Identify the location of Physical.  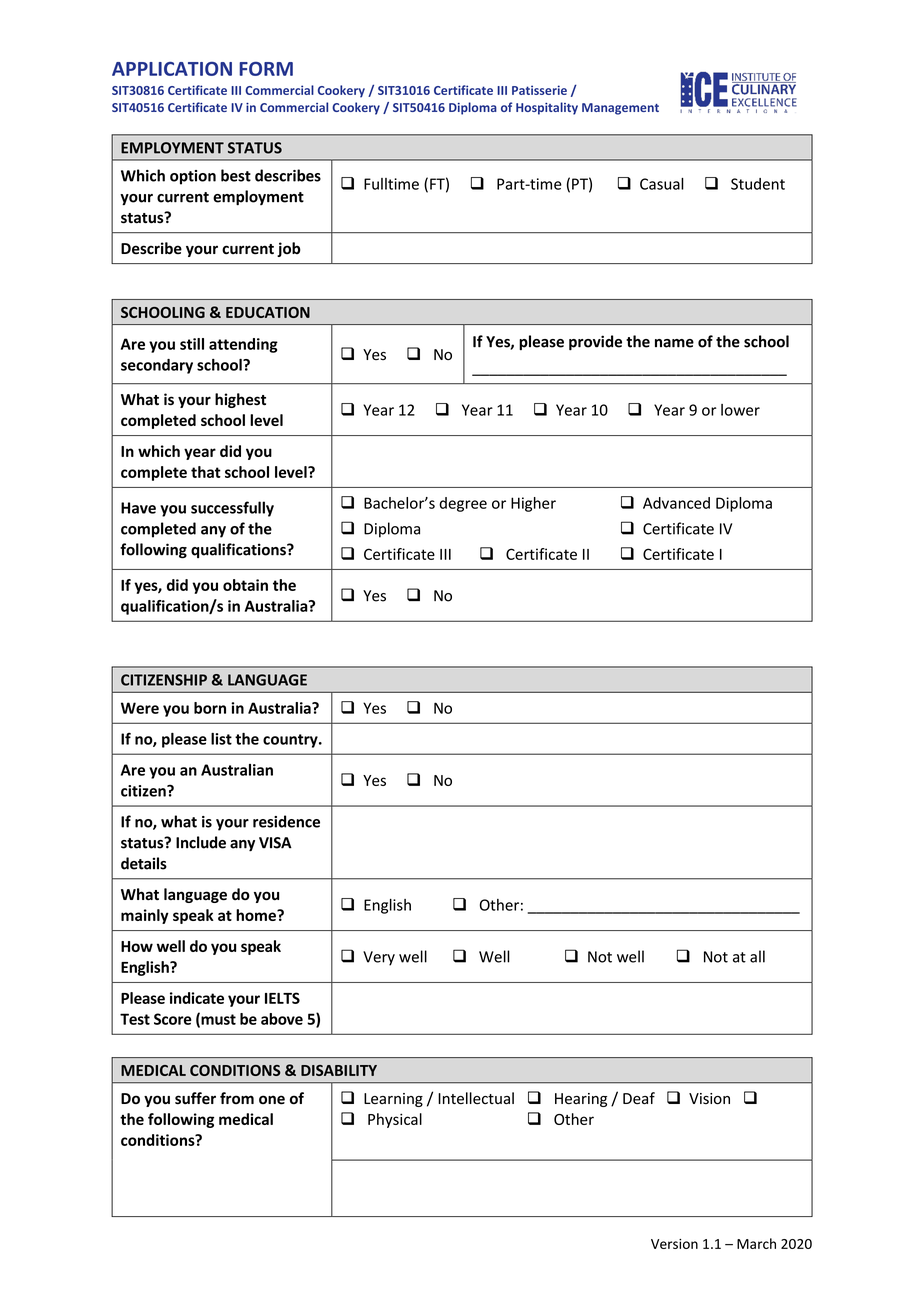
(395, 1120).
